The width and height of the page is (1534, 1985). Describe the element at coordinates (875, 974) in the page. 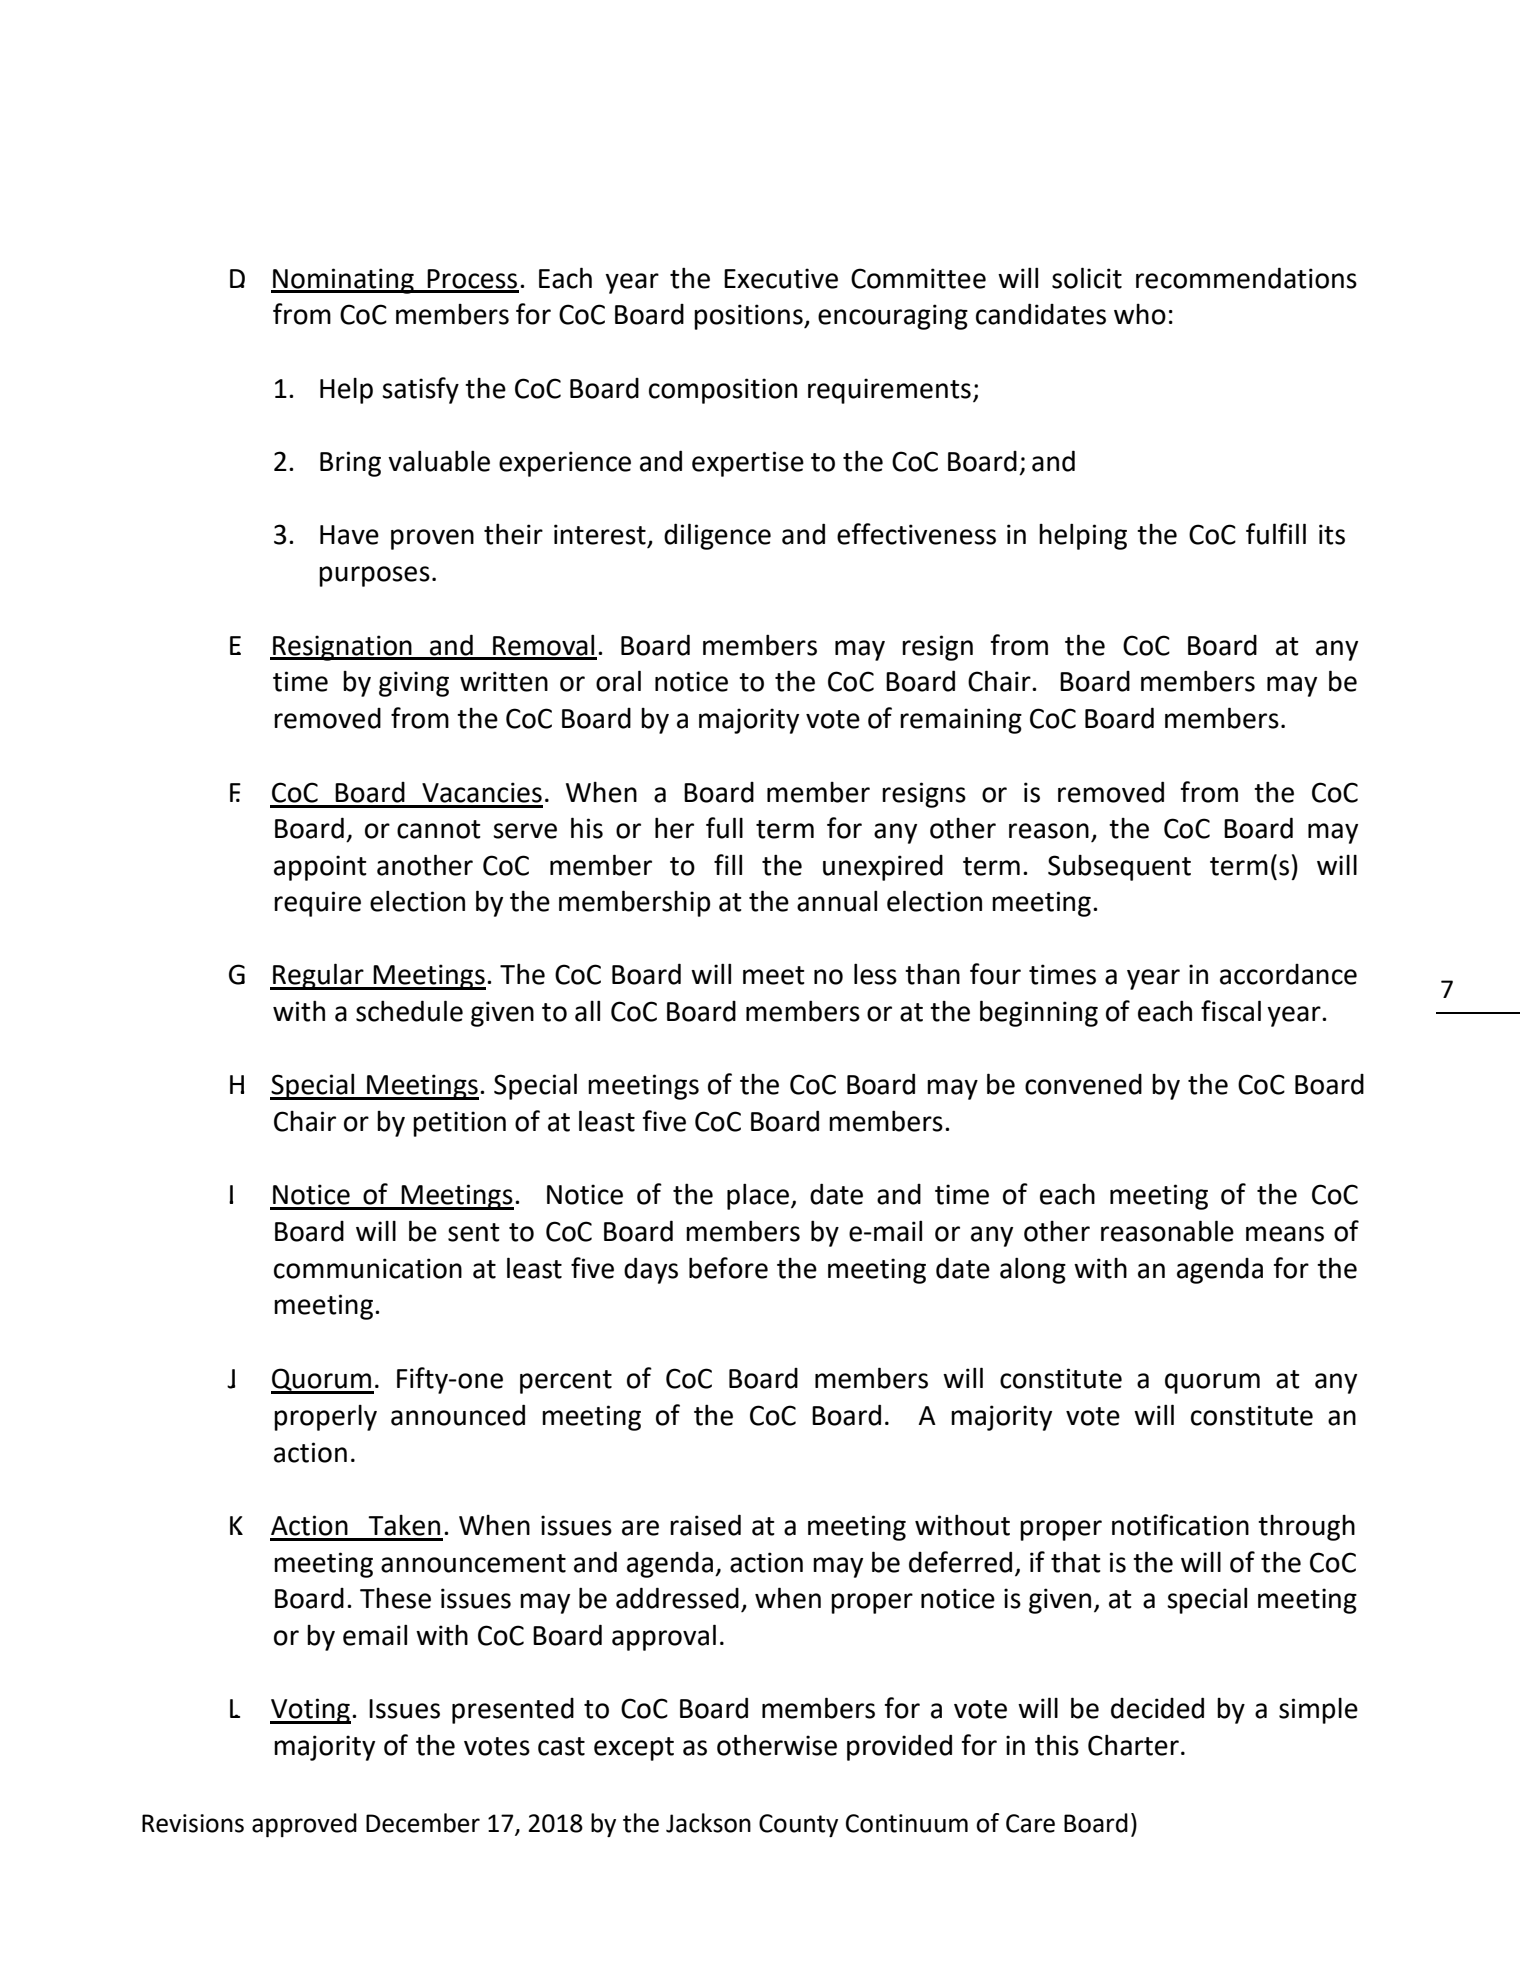

I see `less` at that location.
